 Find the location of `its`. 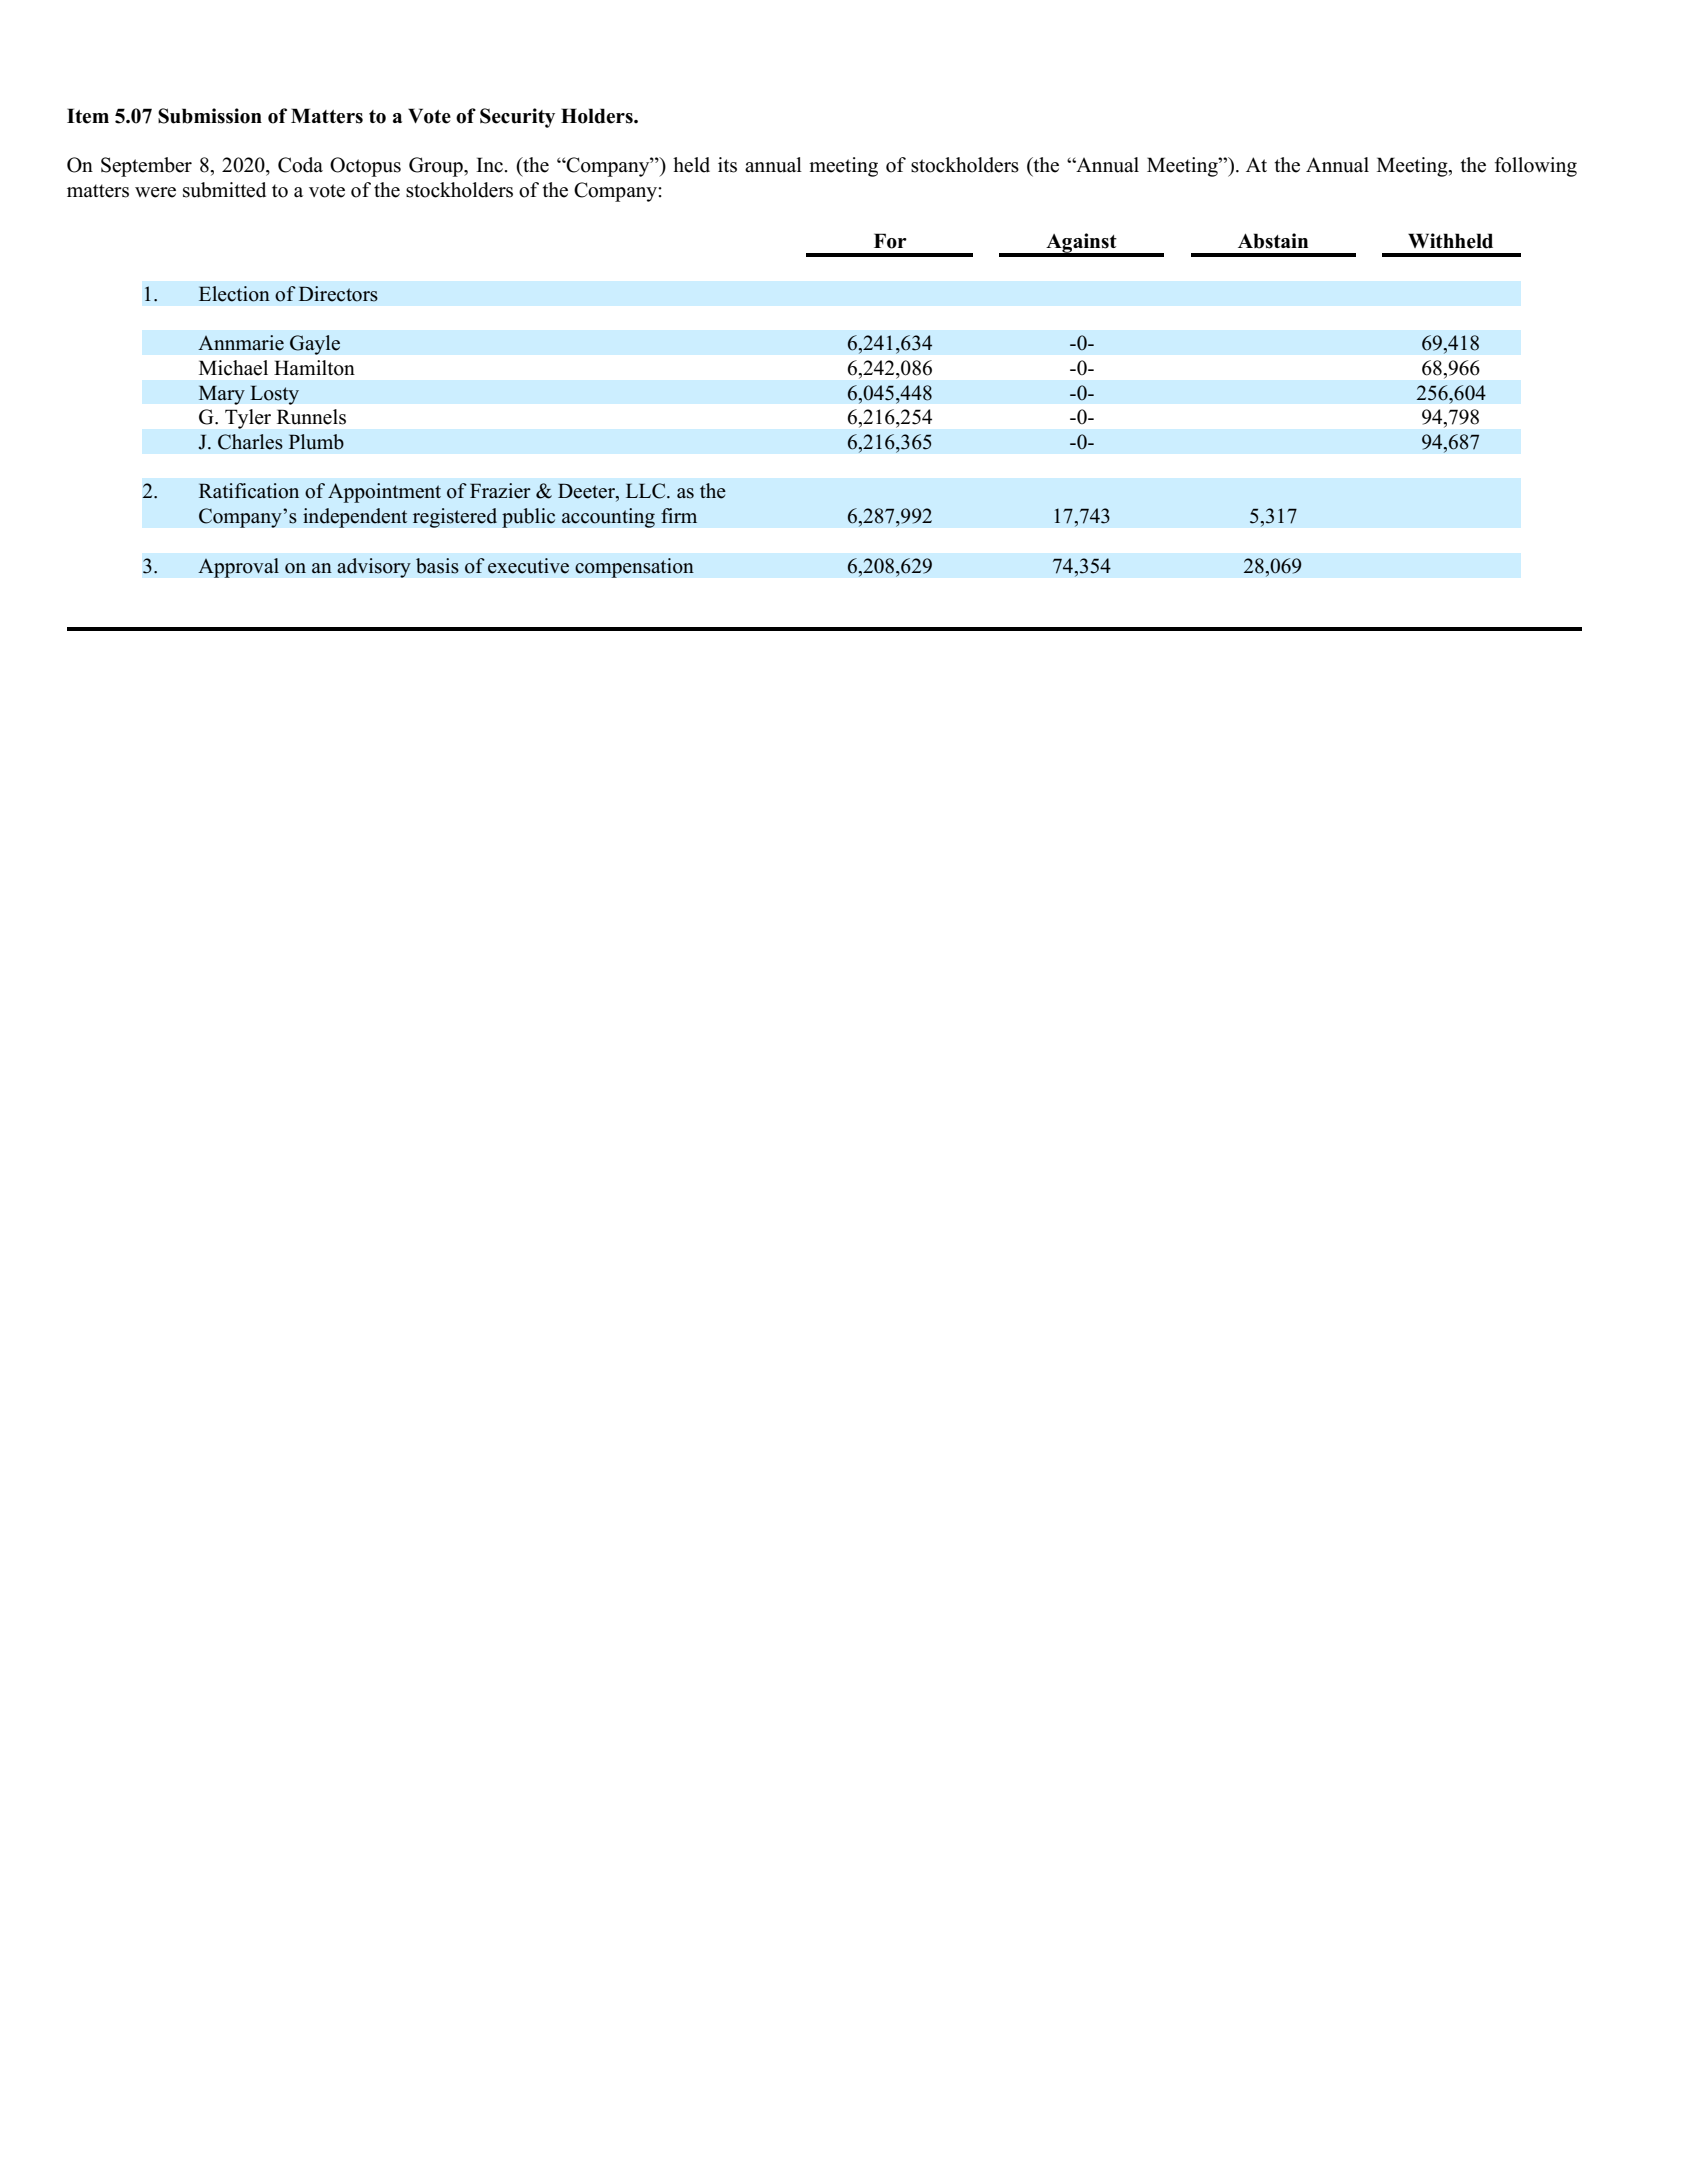

its is located at coordinates (727, 165).
